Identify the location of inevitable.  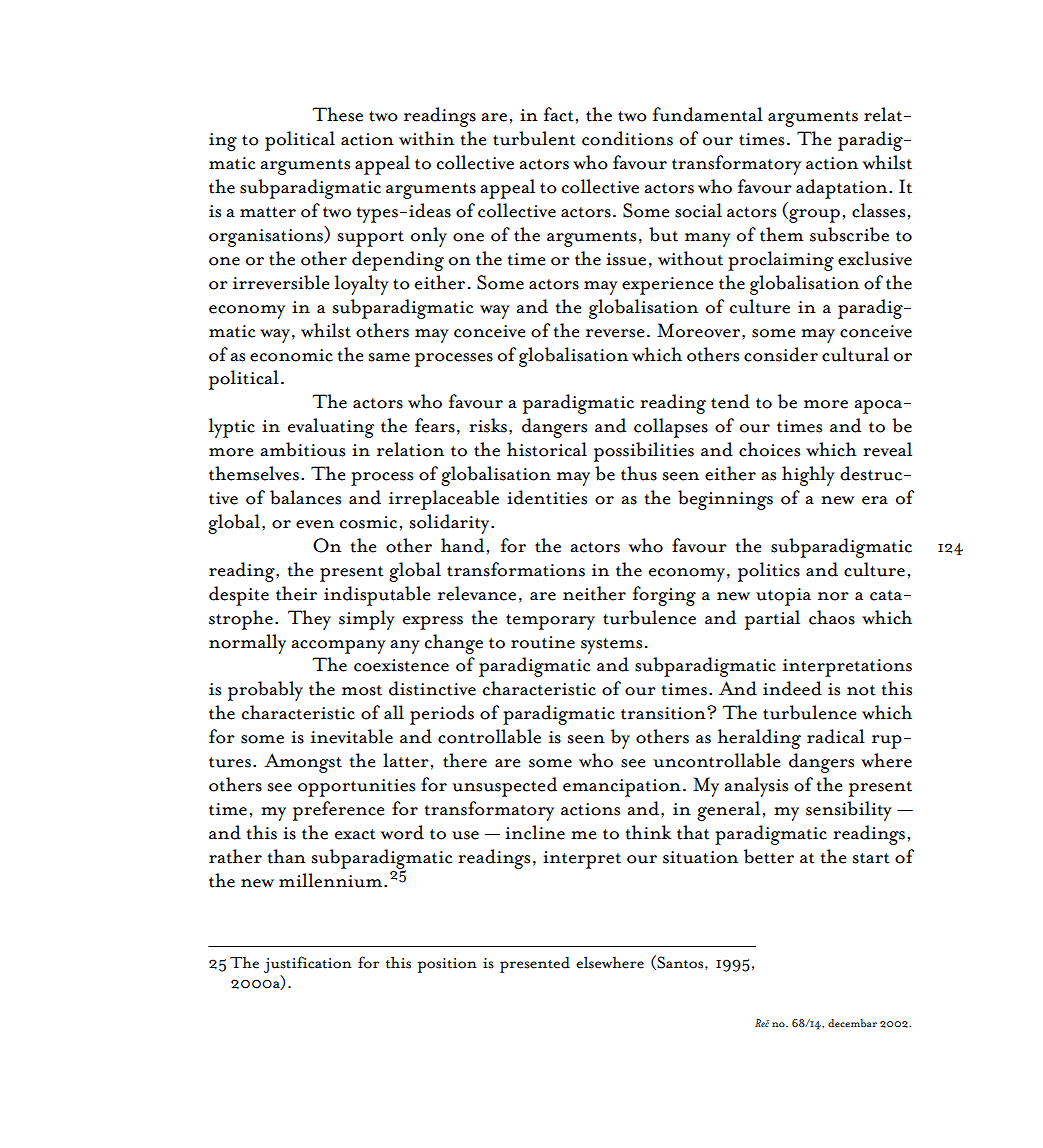
(352, 736).
